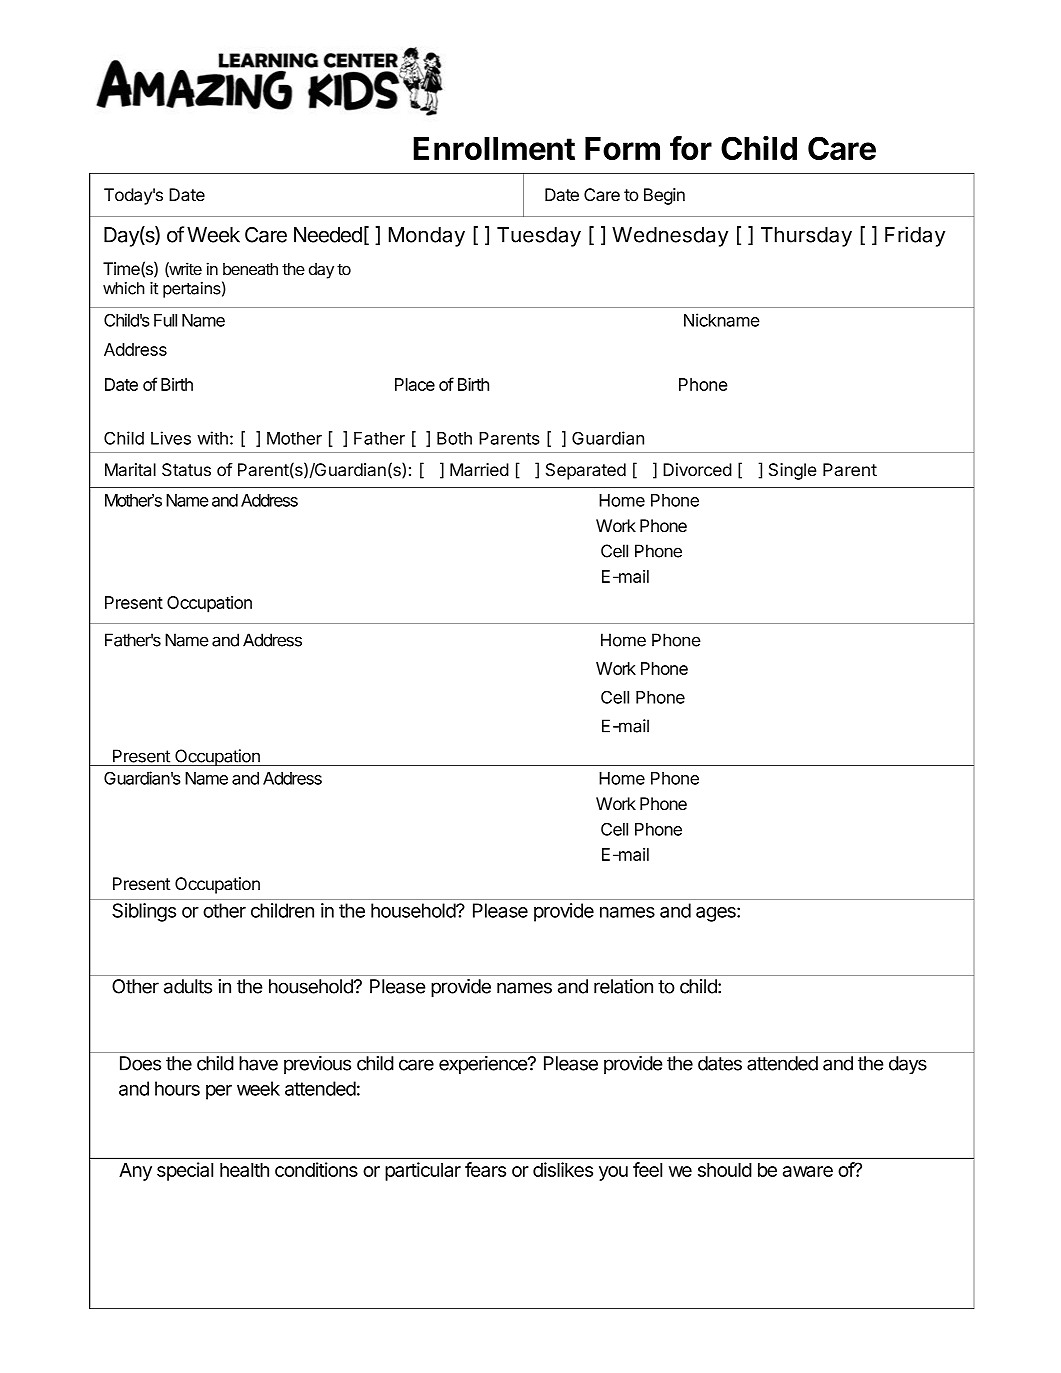  I want to click on Needed, so click(328, 235).
